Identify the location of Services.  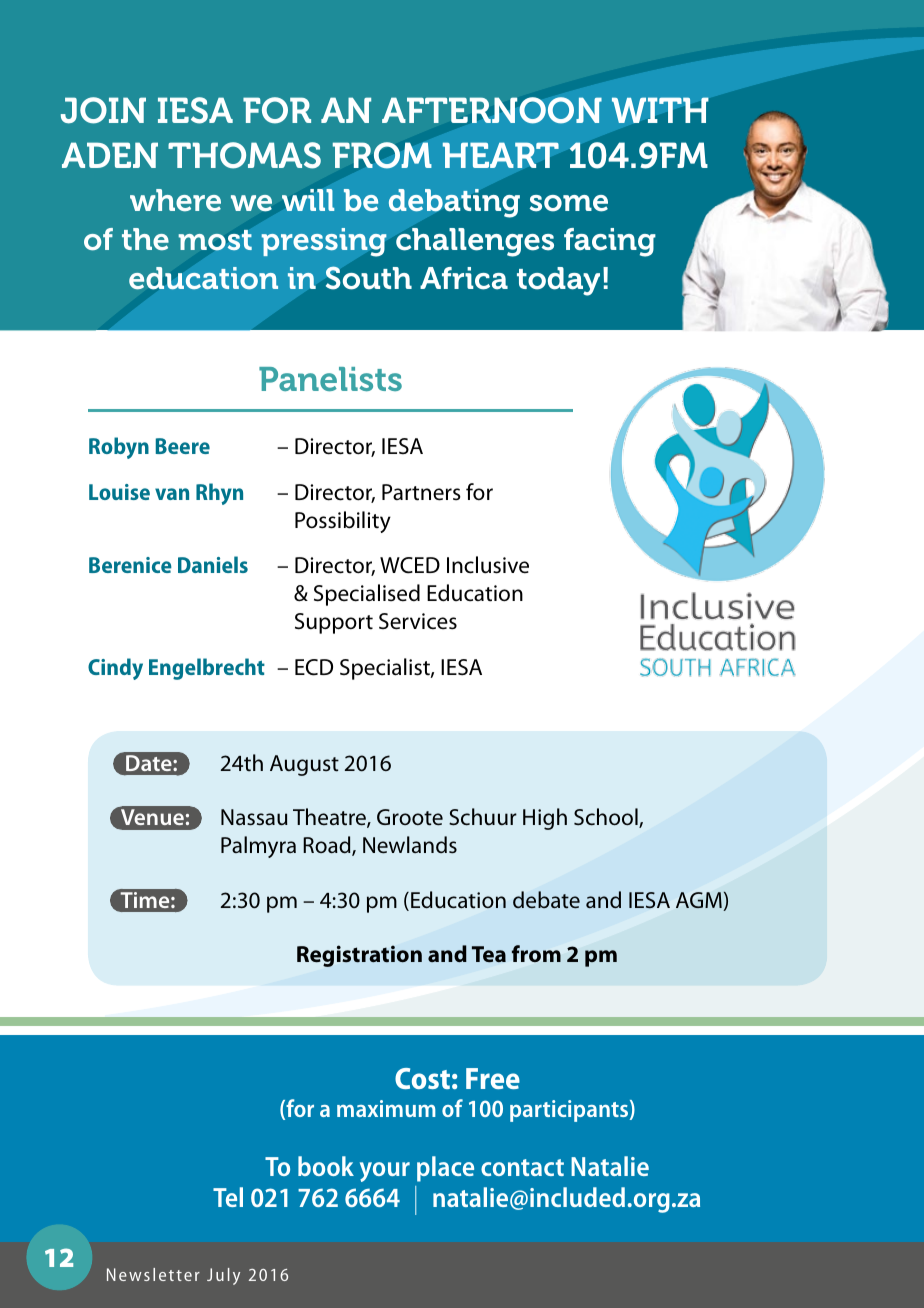
(418, 621).
